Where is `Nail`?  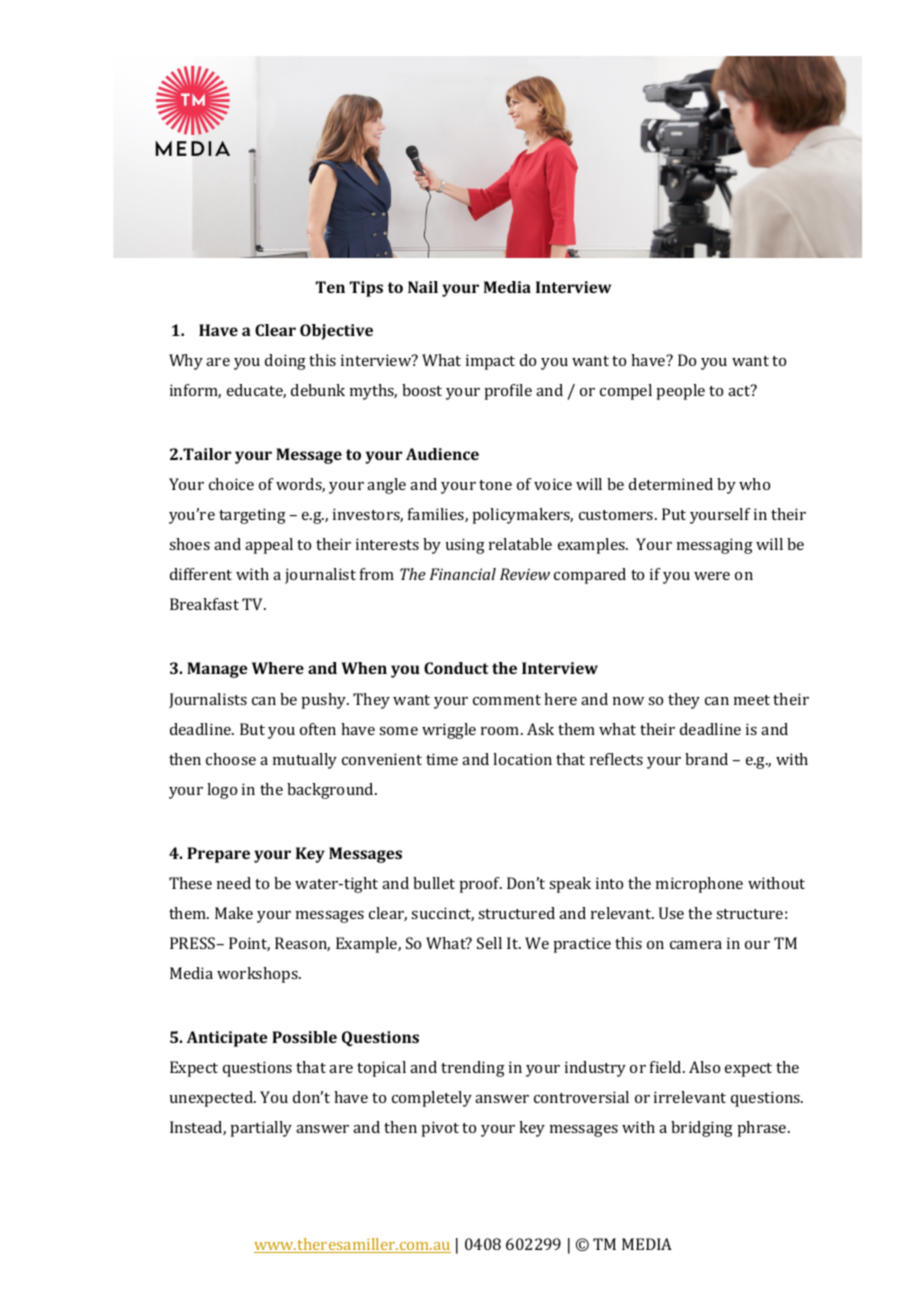 Nail is located at coordinates (423, 287).
